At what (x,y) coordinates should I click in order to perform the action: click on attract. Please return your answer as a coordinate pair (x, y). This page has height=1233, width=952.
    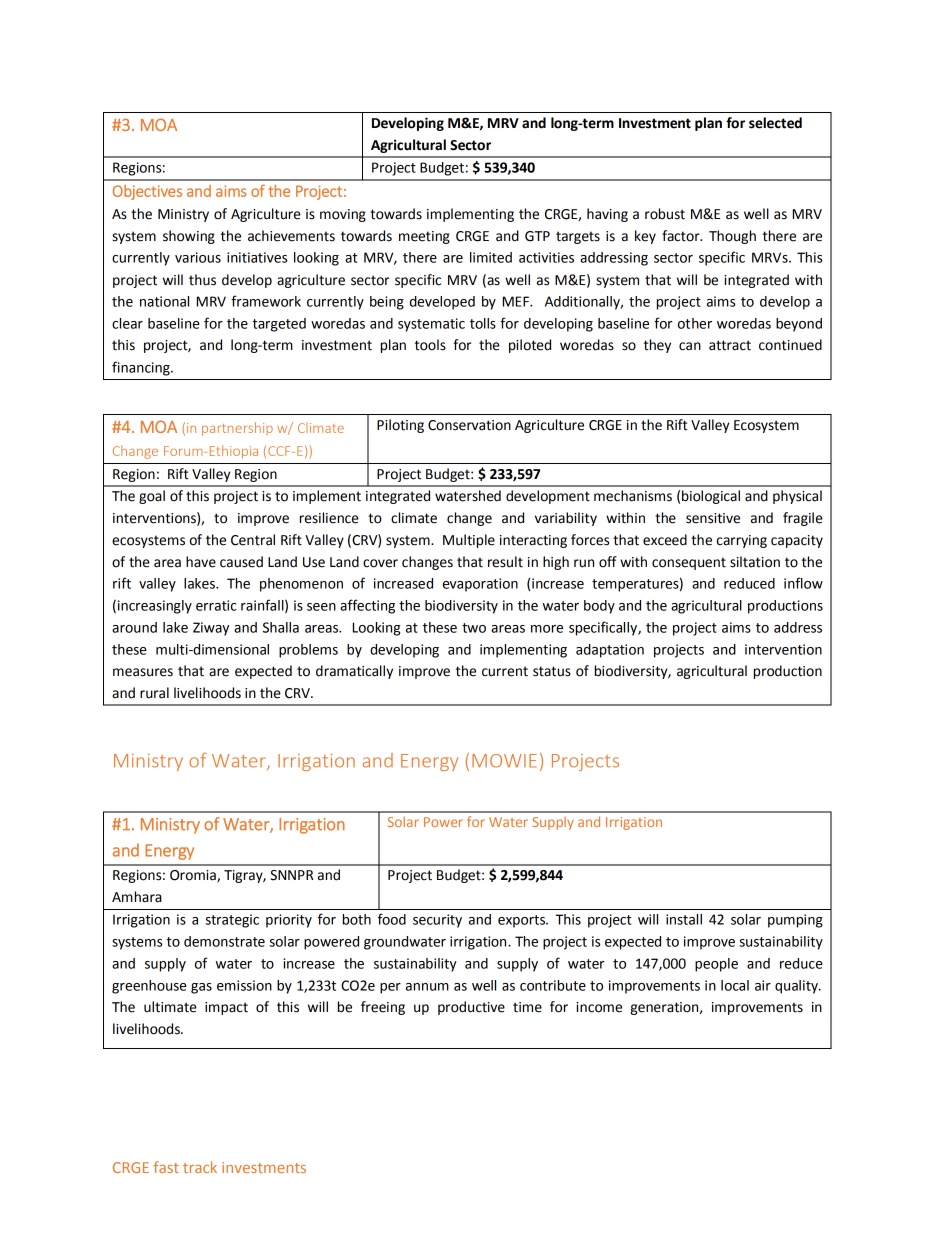
    Looking at the image, I should click on (730, 345).
